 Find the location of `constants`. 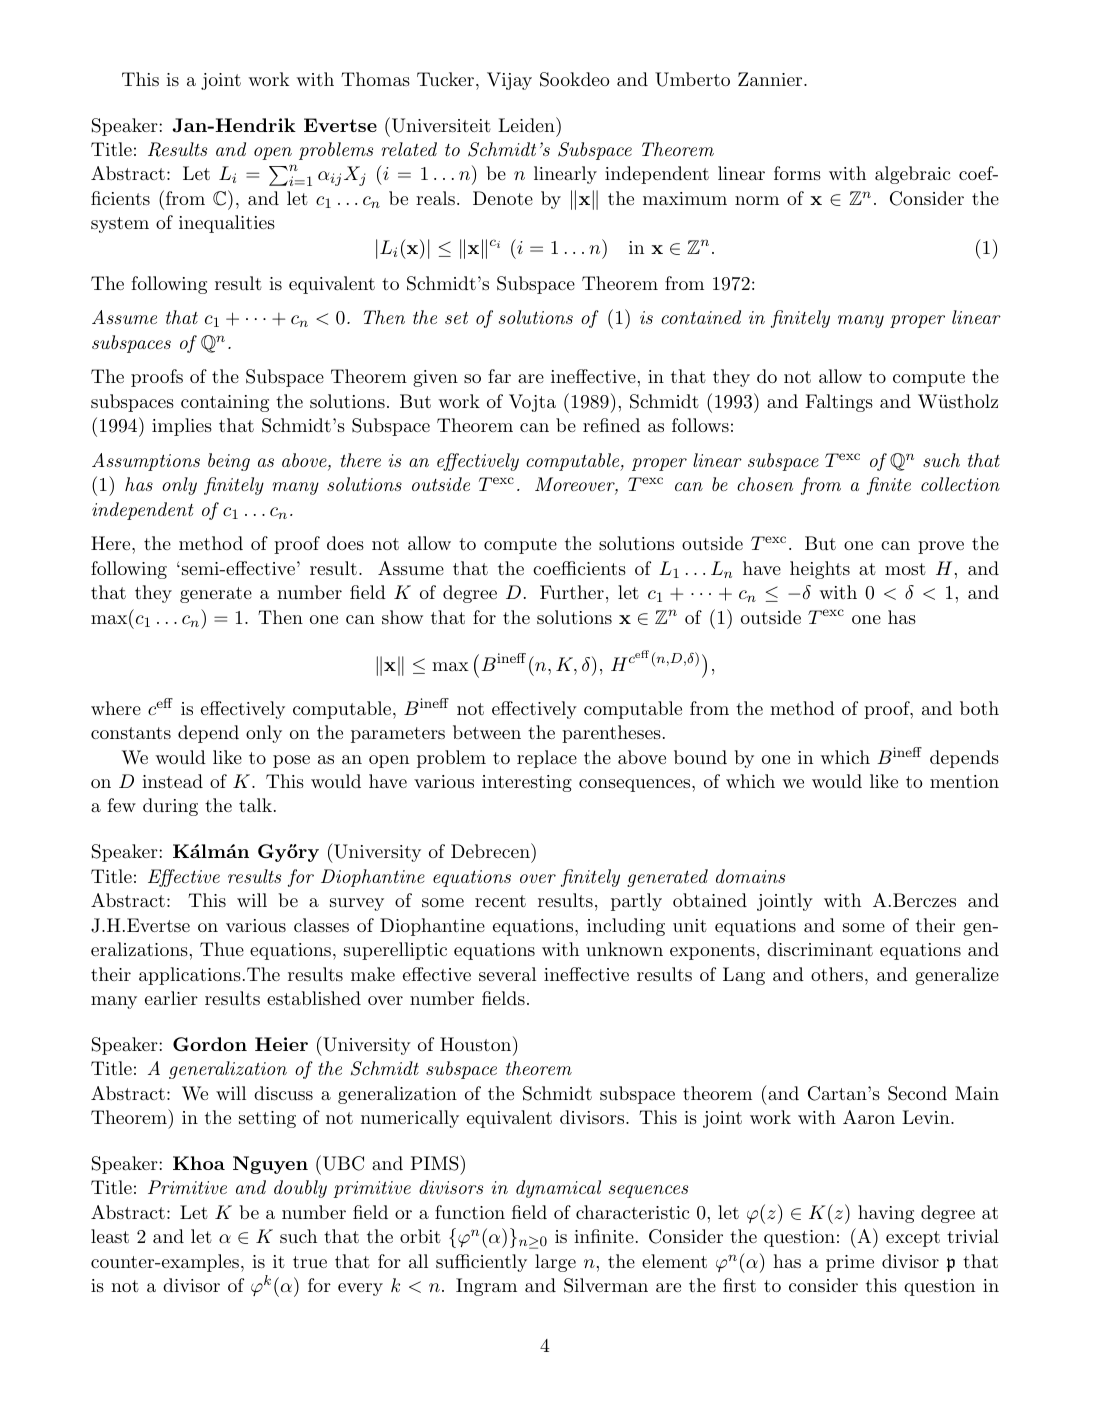

constants is located at coordinates (131, 733).
